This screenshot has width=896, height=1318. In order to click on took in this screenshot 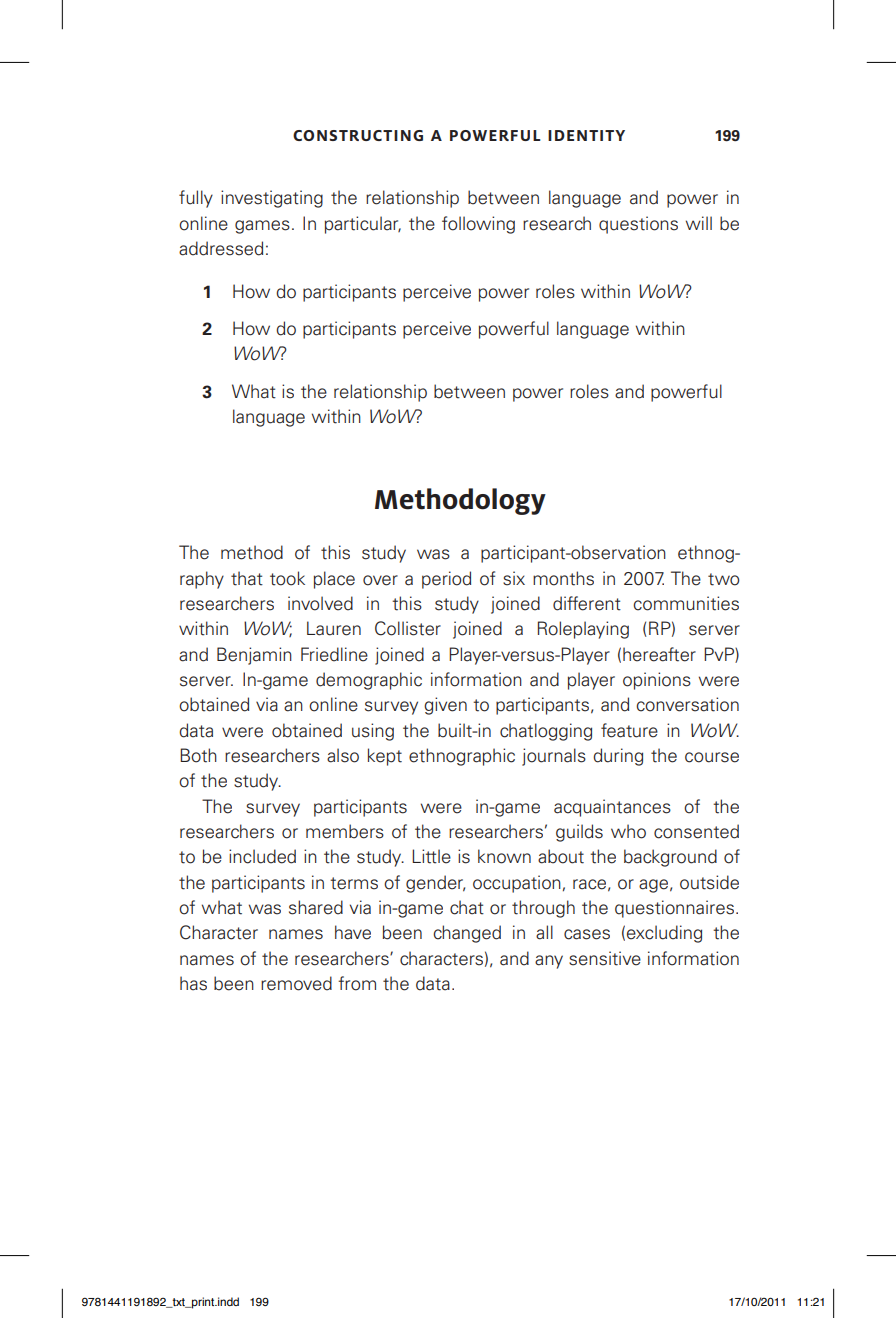, I will do `click(287, 578)`.
